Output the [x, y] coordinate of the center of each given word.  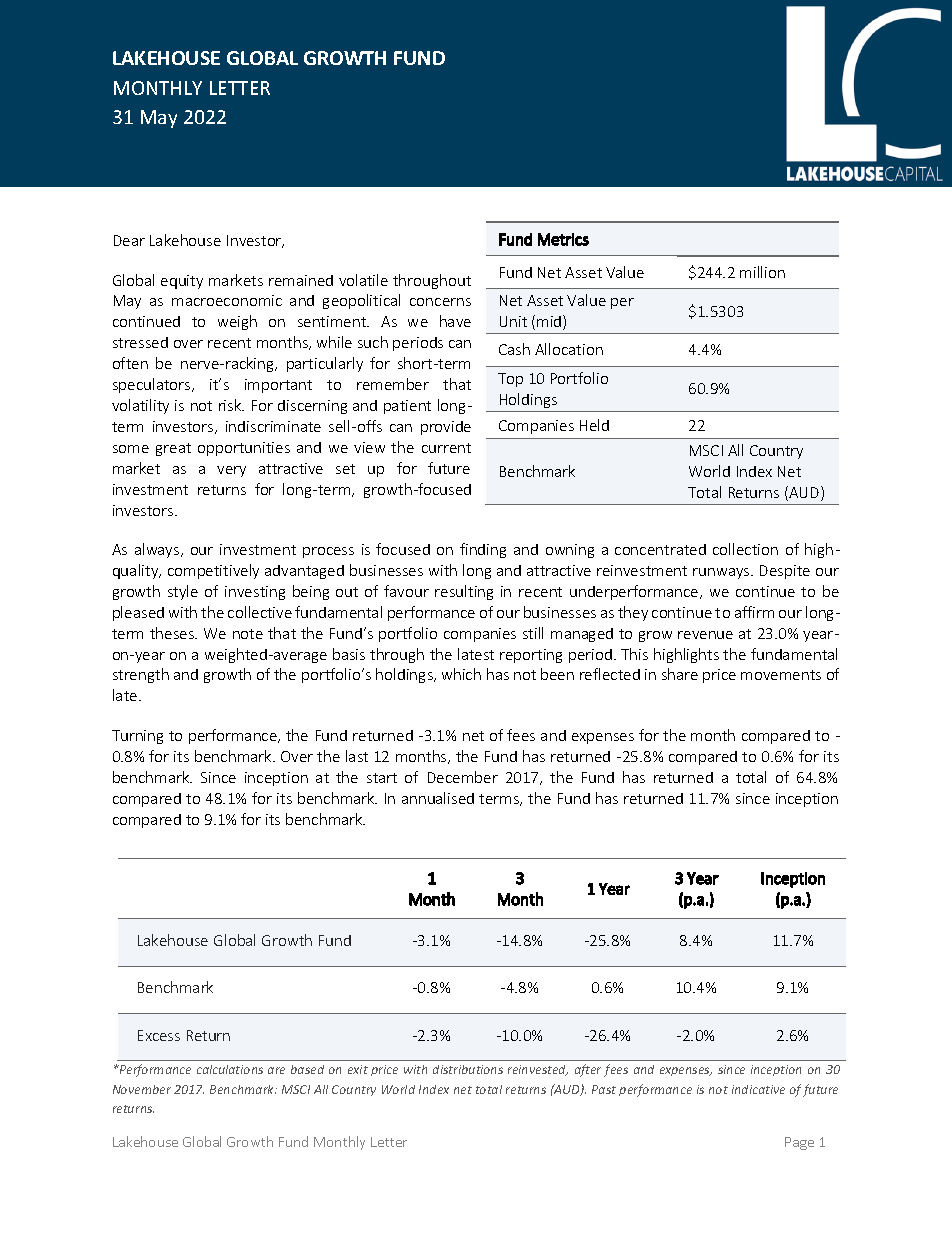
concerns [440, 302]
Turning [137, 737]
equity [182, 282]
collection [745, 549]
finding [483, 550]
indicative [758, 1089]
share [680, 674]
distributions [468, 1069]
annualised [438, 798]
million [762, 272]
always [158, 550]
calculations [230, 1069]
